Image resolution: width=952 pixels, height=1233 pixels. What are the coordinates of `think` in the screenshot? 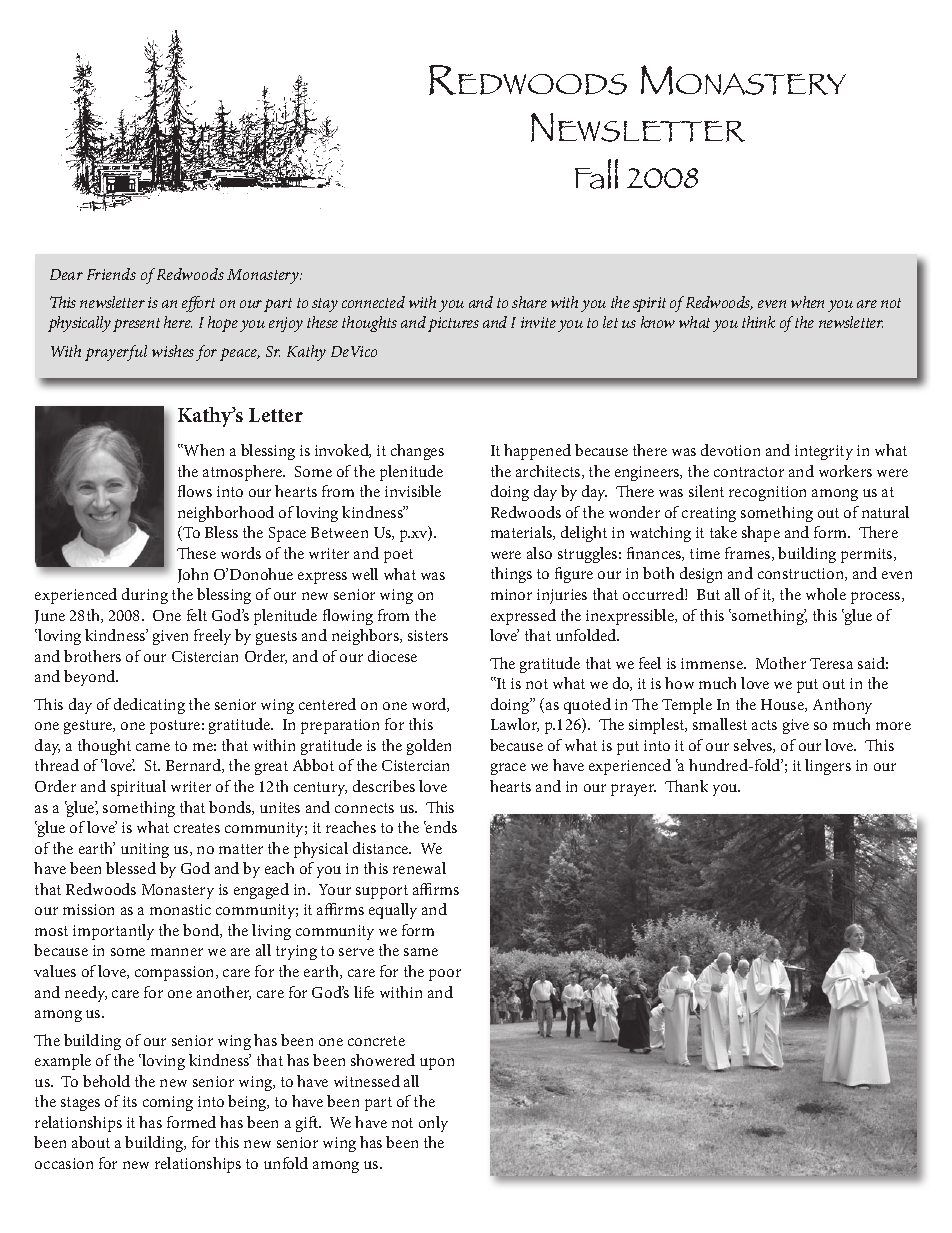 It's located at (758, 322).
